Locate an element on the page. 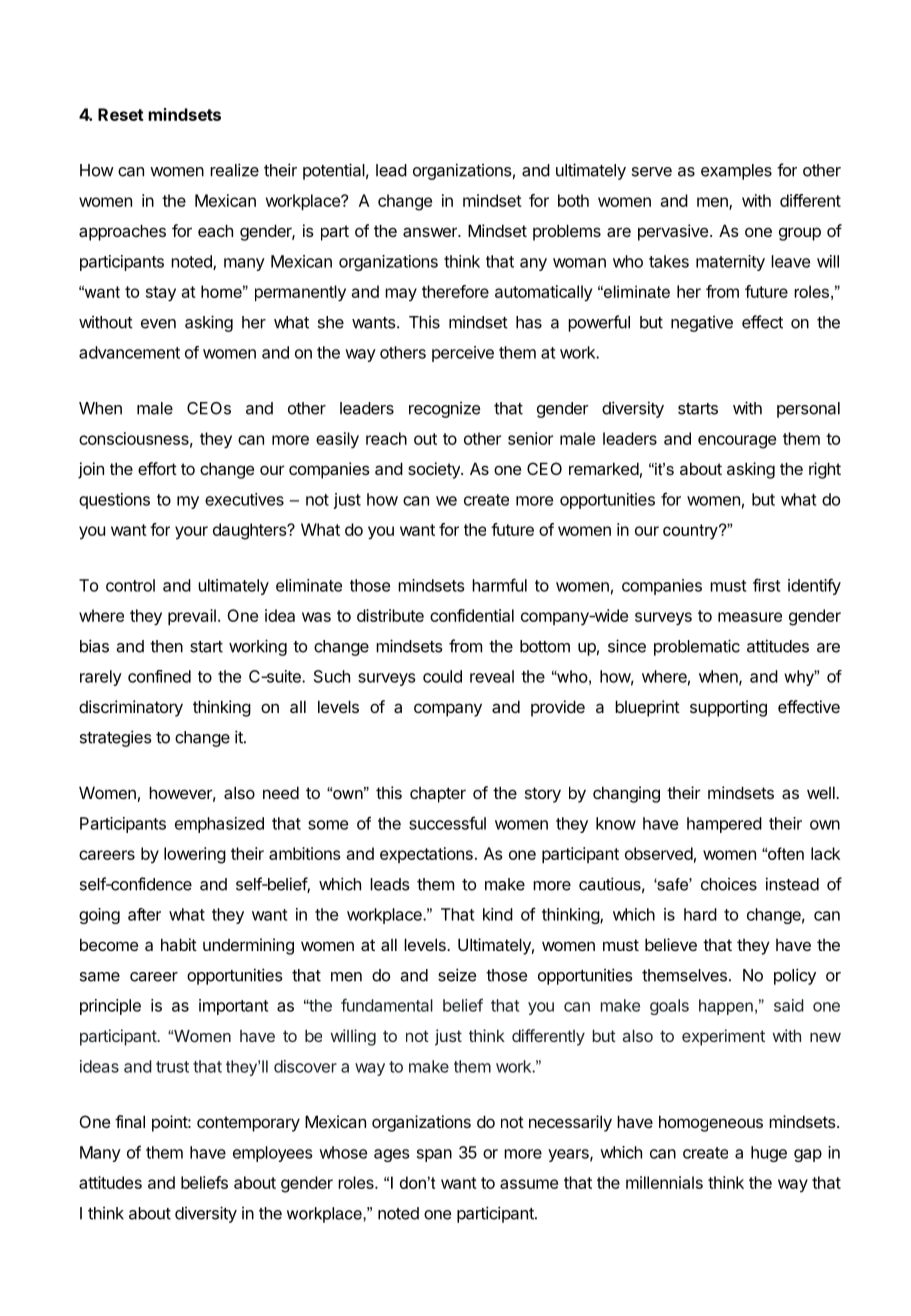 The width and height of the page is (911, 1316). perceive is located at coordinates (463, 354).
